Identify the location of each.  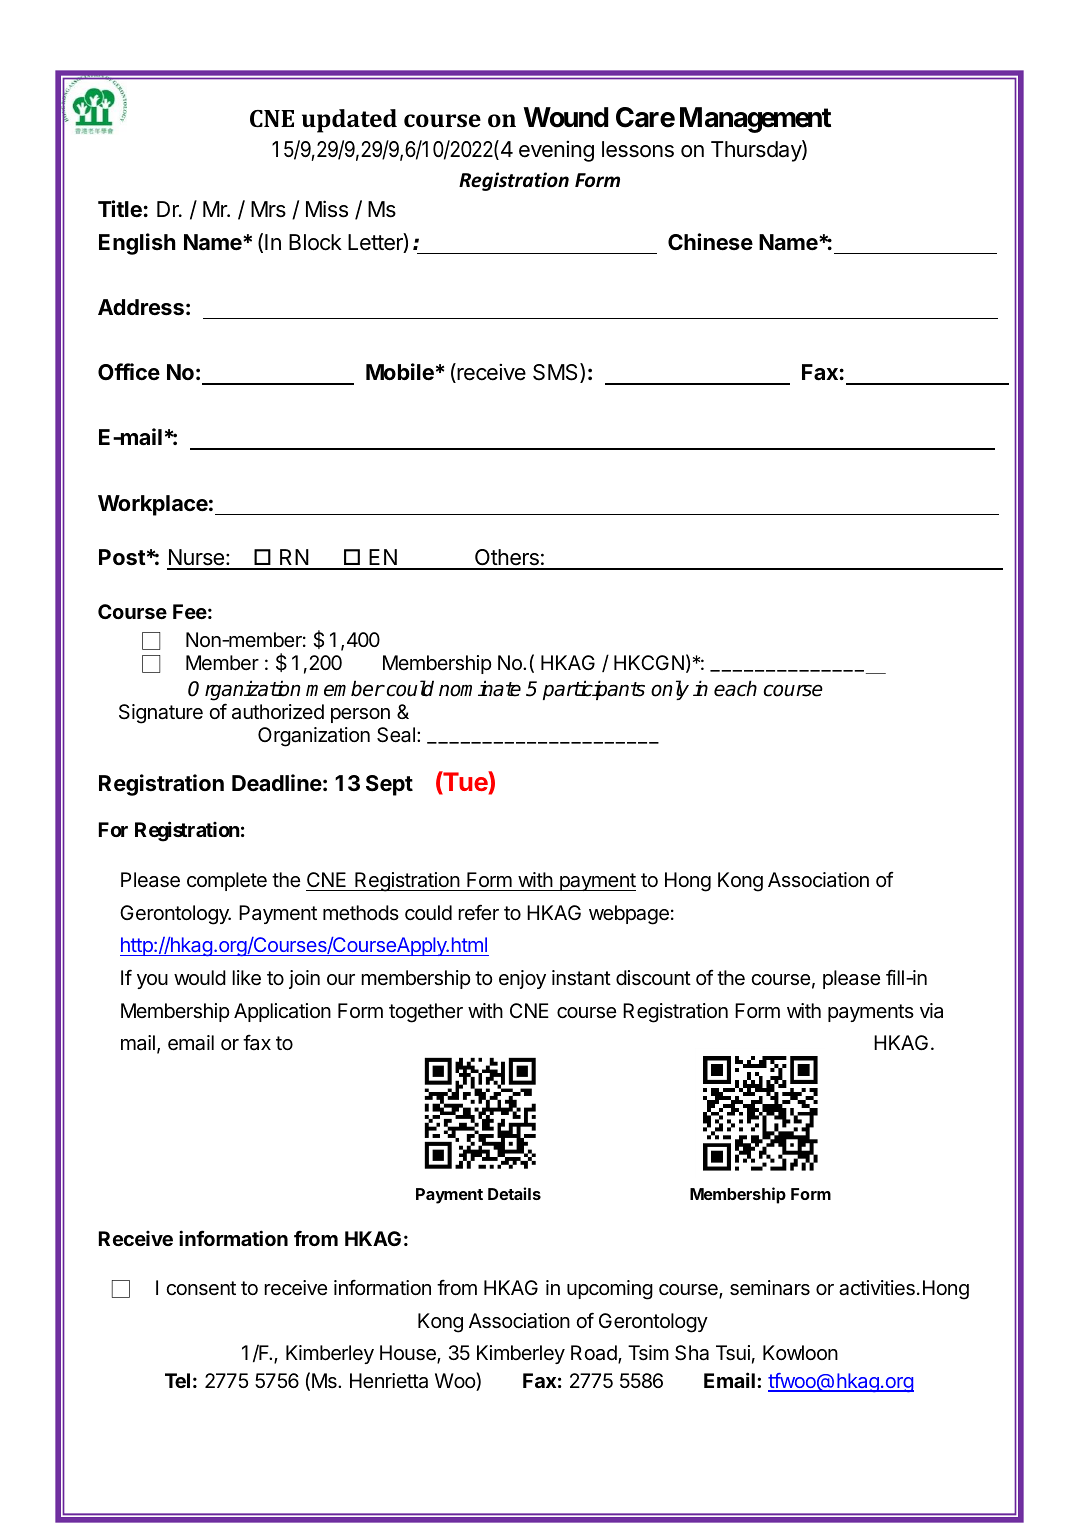
(735, 688).
